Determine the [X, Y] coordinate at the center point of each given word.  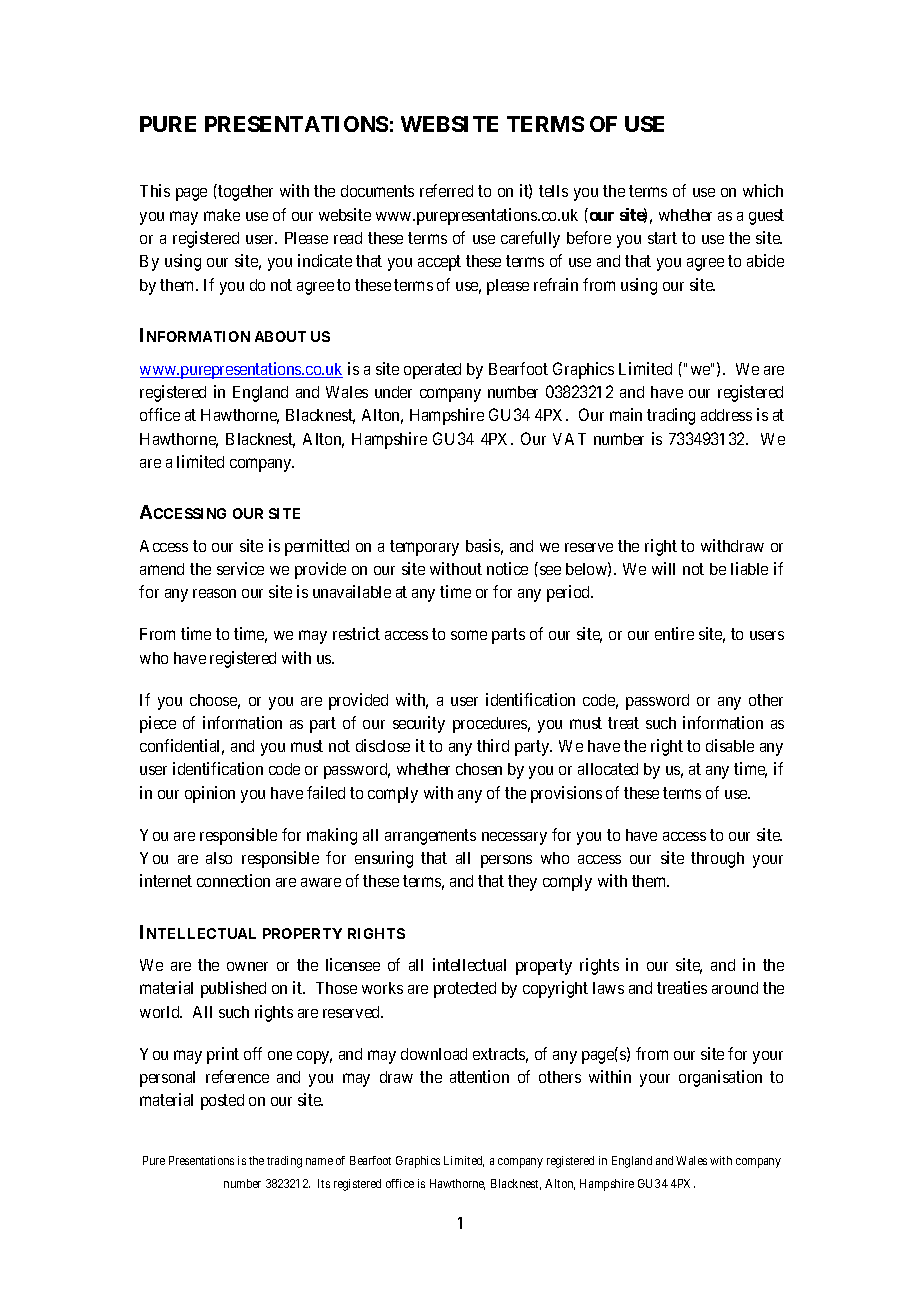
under [393, 392]
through [717, 860]
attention [479, 1076]
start [662, 238]
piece [158, 724]
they [522, 883]
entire [674, 633]
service [240, 568]
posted [222, 1102]
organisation [720, 1078]
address [726, 415]
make [222, 215]
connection [233, 880]
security [419, 724]
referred [446, 190]
